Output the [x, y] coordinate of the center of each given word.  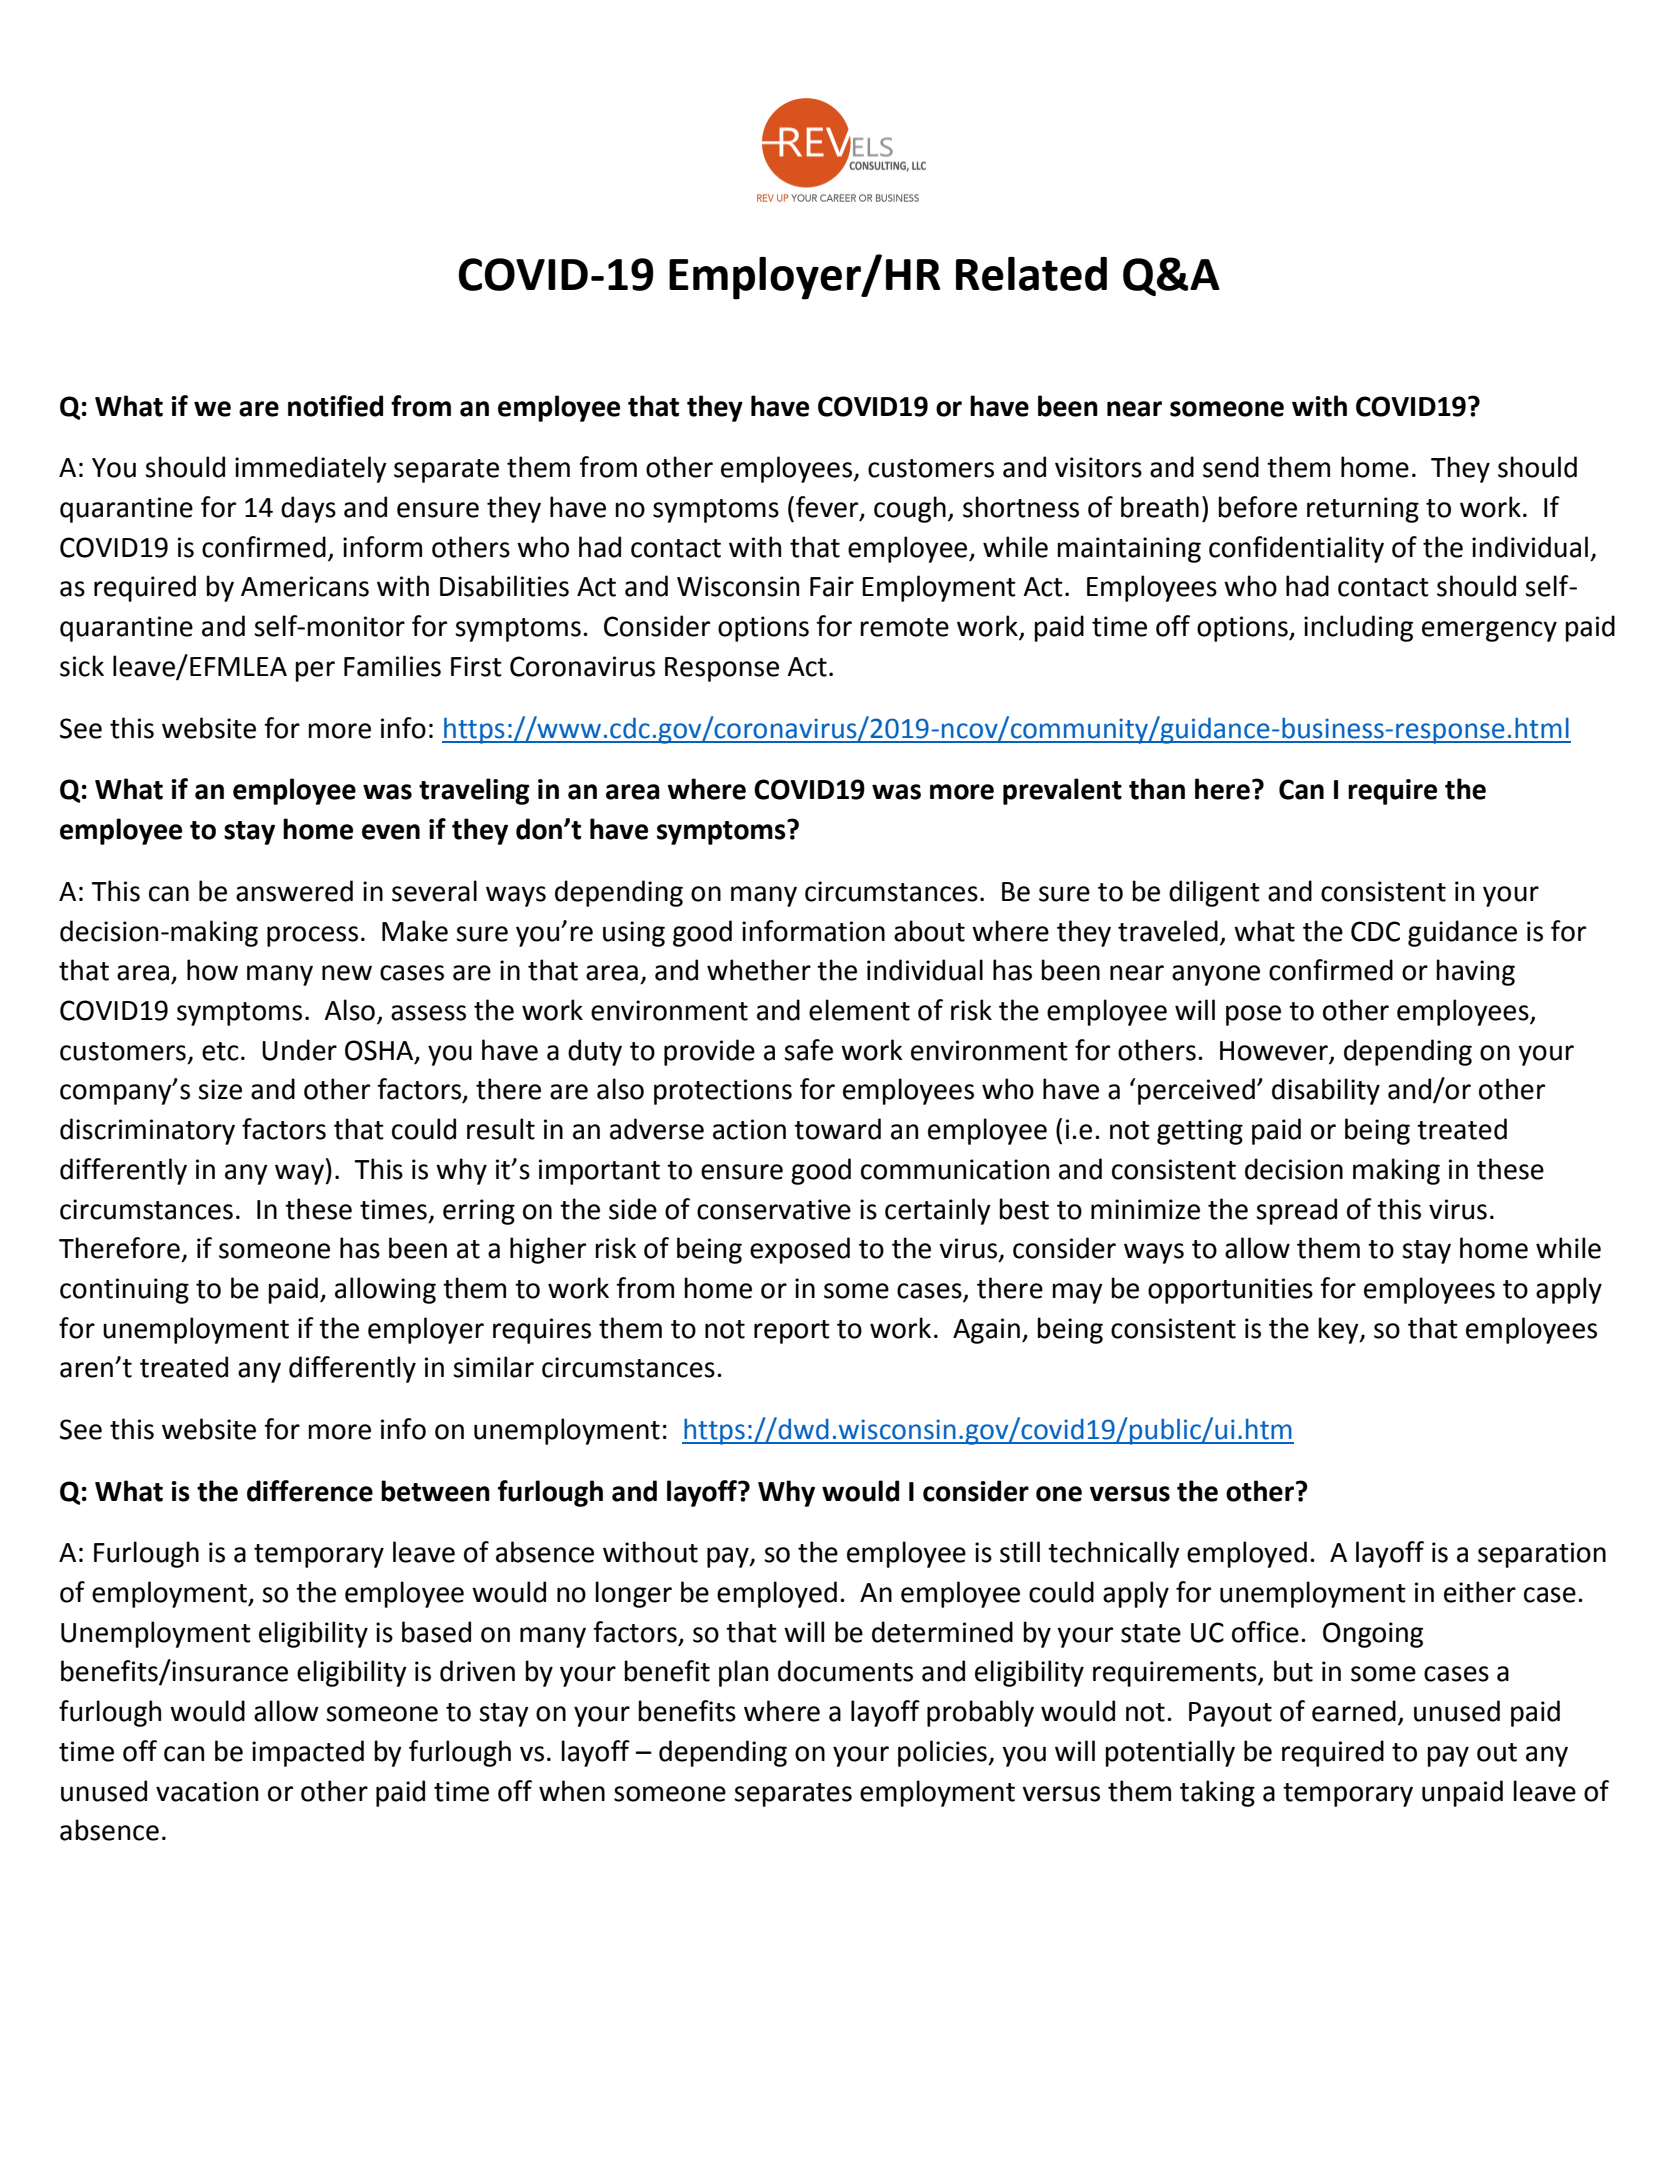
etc [220, 1051]
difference [310, 1491]
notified [335, 406]
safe [808, 1050]
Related [1031, 274]
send [1231, 467]
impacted [308, 1753]
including [1358, 628]
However [1274, 1051]
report [792, 1332]
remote [904, 627]
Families [392, 666]
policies [943, 1753]
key [1339, 1330]
